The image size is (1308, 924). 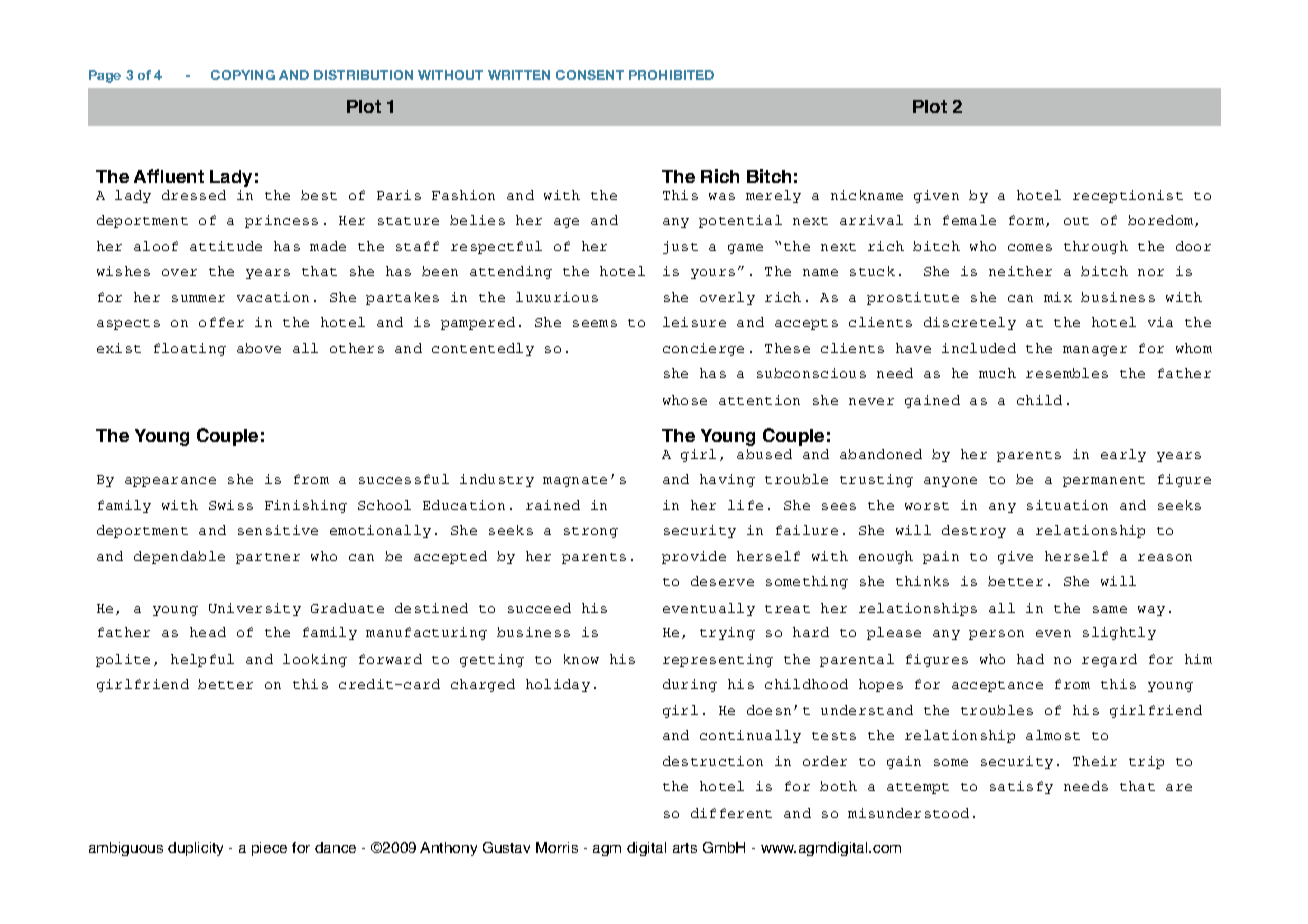 I want to click on yours, so click(x=713, y=274).
